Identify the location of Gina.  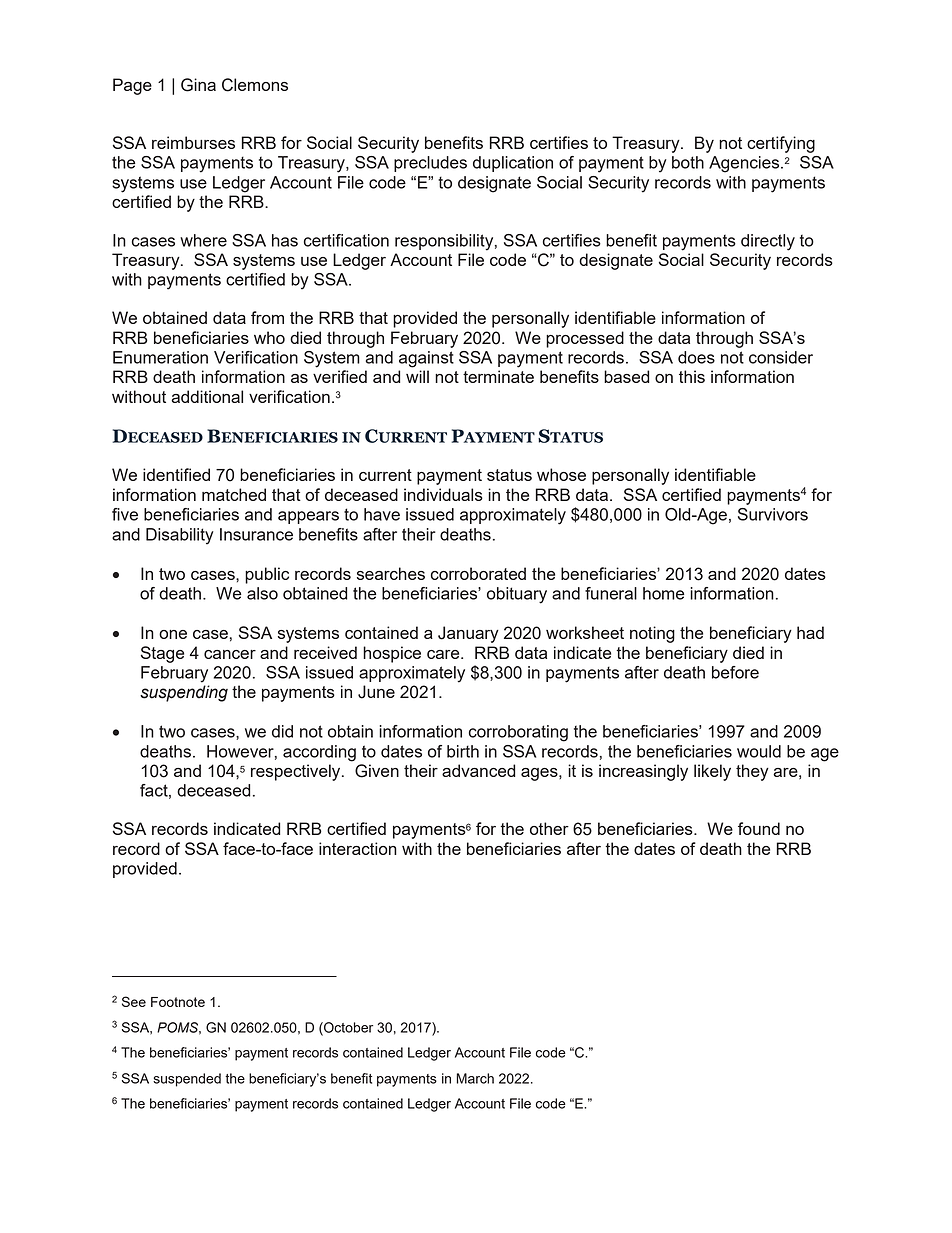
(198, 85).
